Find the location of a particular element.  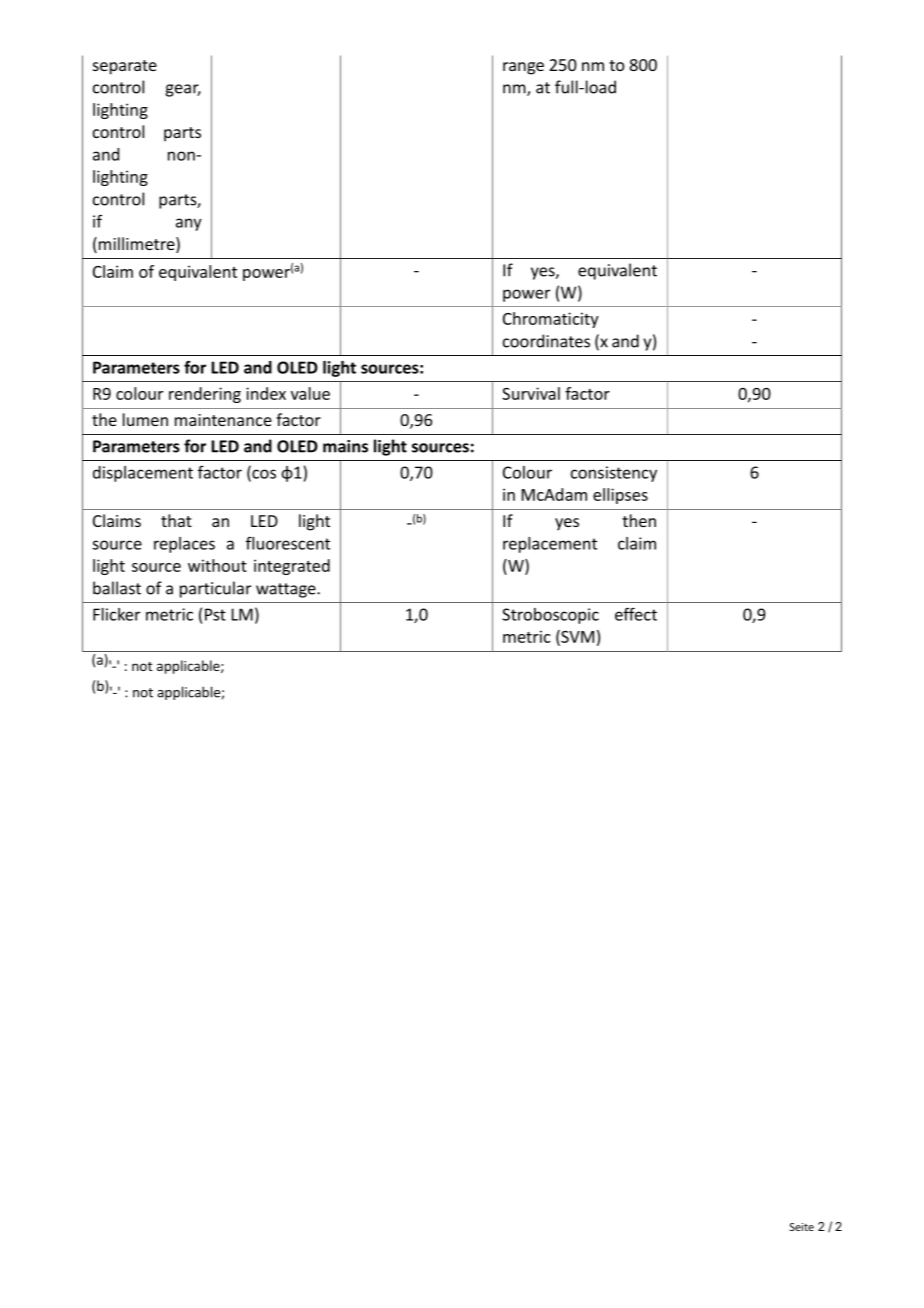

effect is located at coordinates (636, 614).
